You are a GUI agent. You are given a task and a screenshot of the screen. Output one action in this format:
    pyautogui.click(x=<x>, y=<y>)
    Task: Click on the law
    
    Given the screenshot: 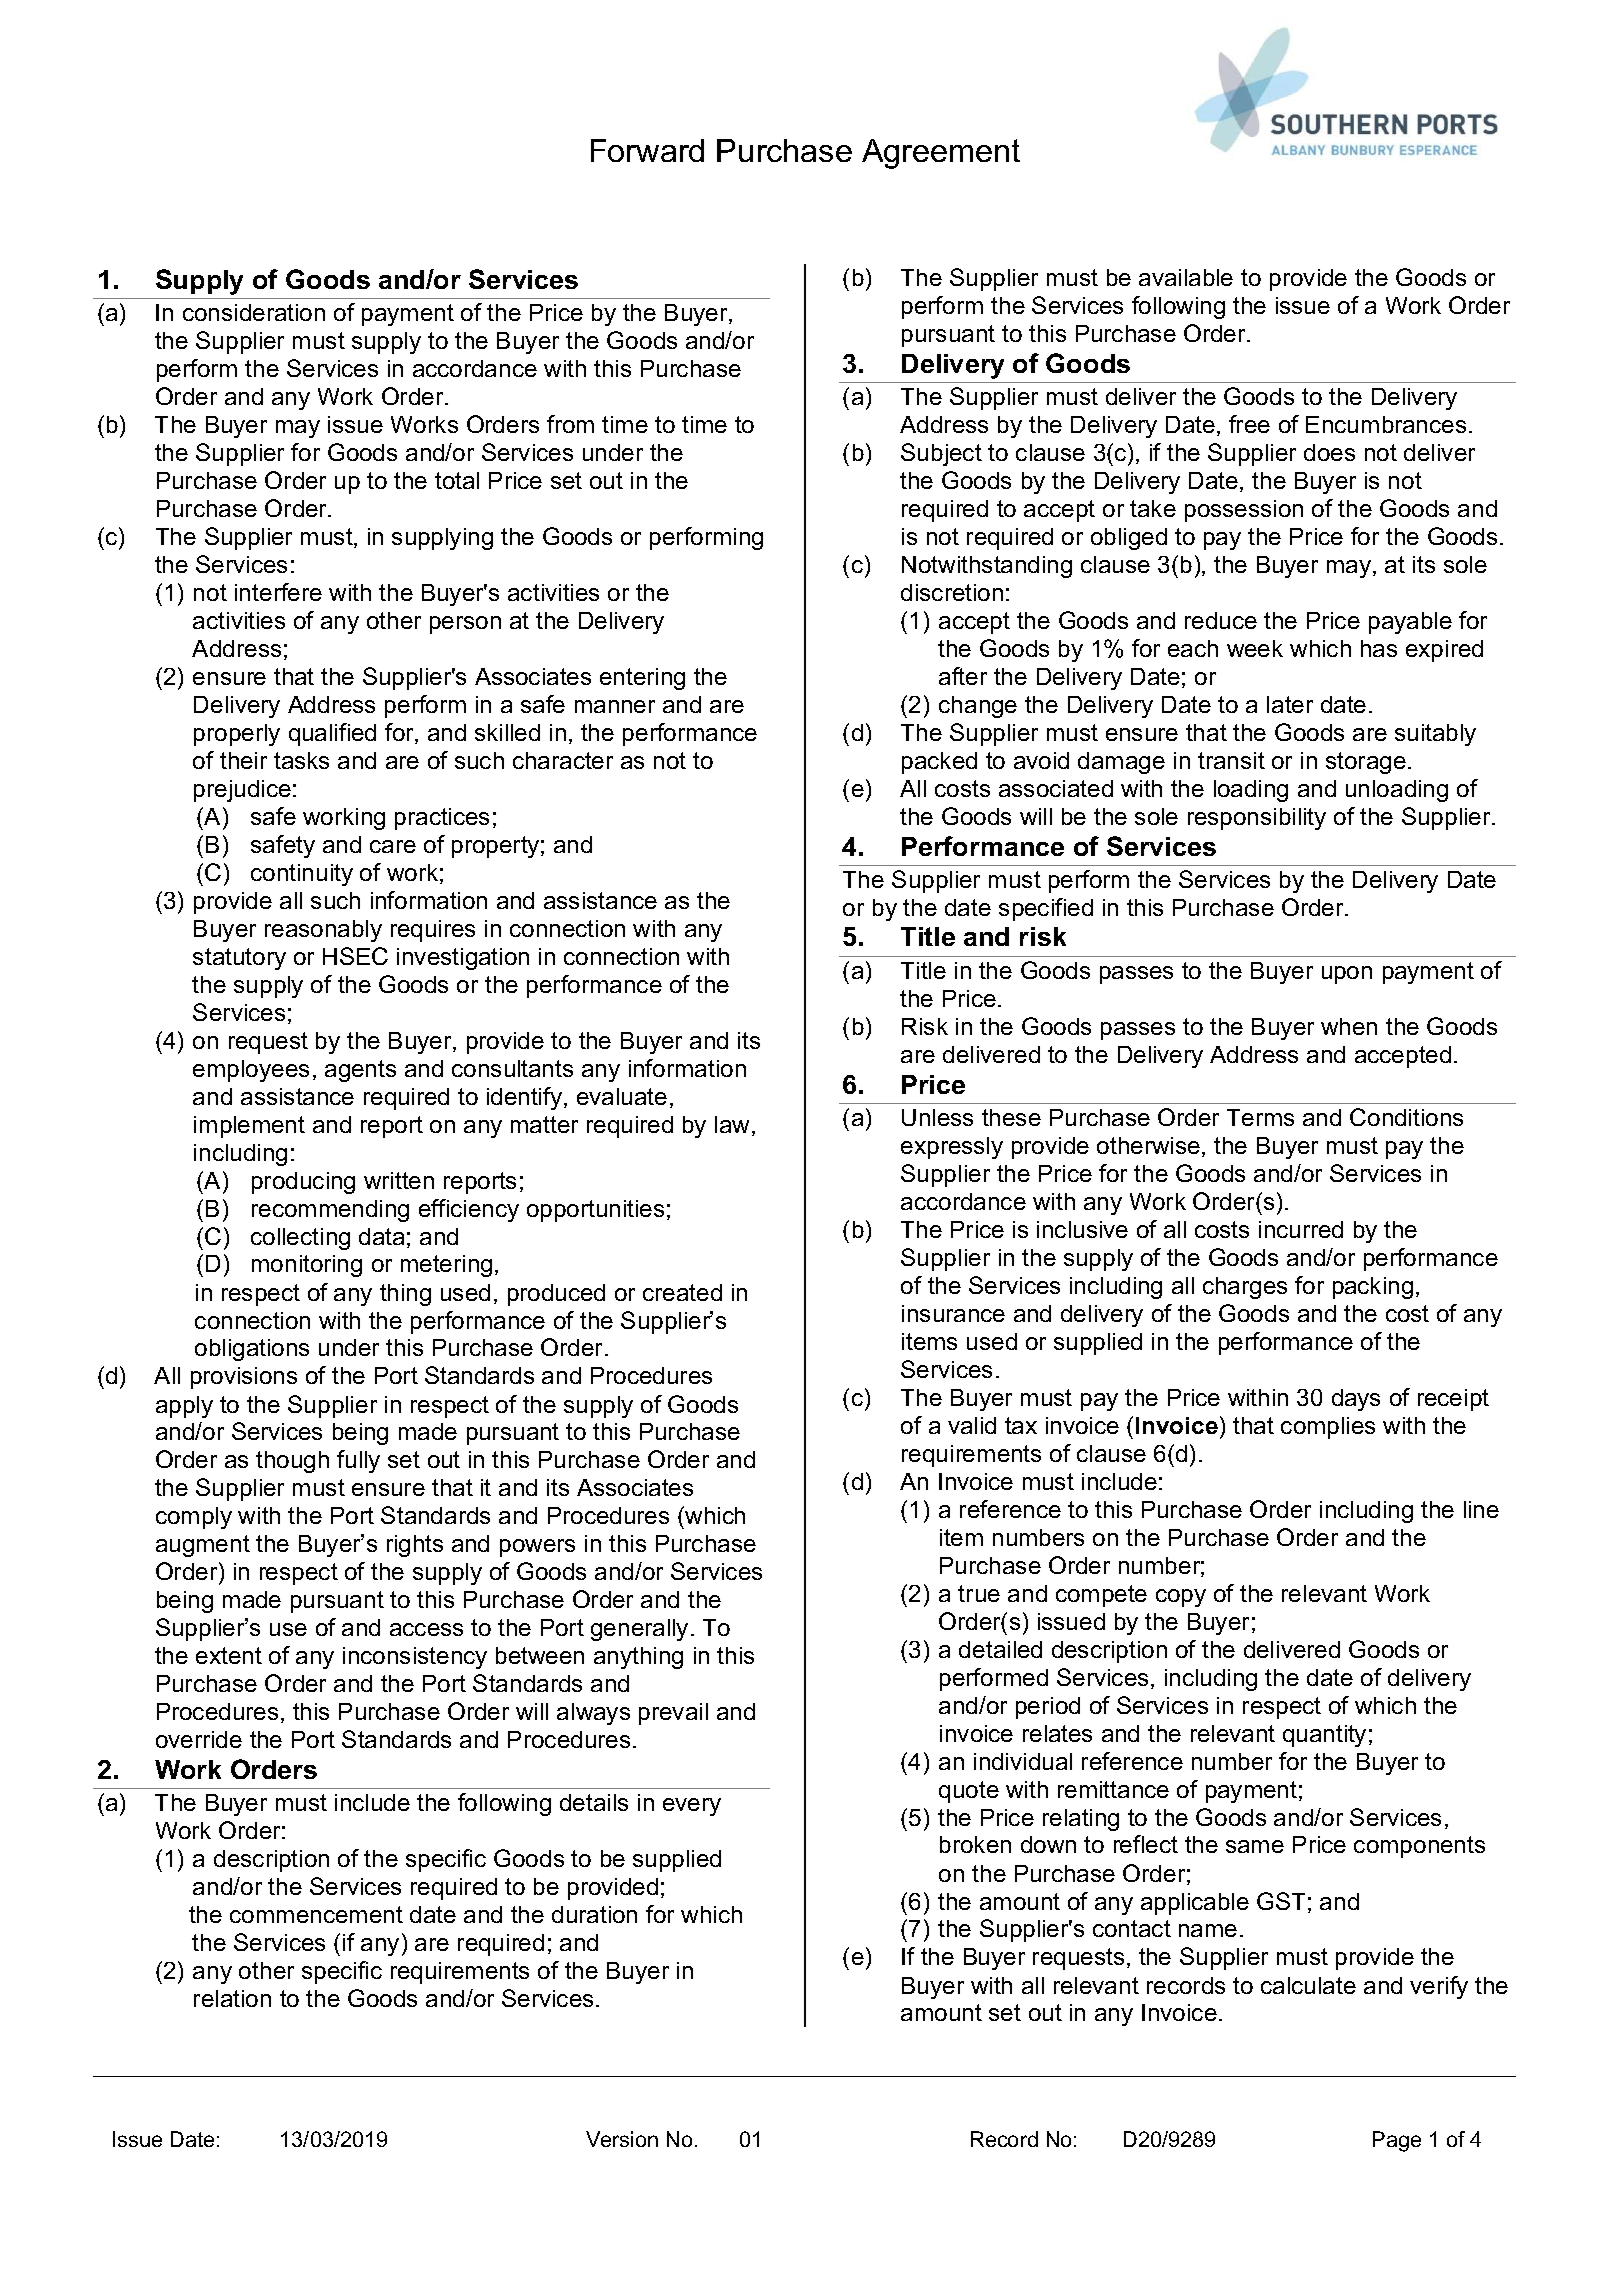 What is the action you would take?
    pyautogui.click(x=734, y=1126)
